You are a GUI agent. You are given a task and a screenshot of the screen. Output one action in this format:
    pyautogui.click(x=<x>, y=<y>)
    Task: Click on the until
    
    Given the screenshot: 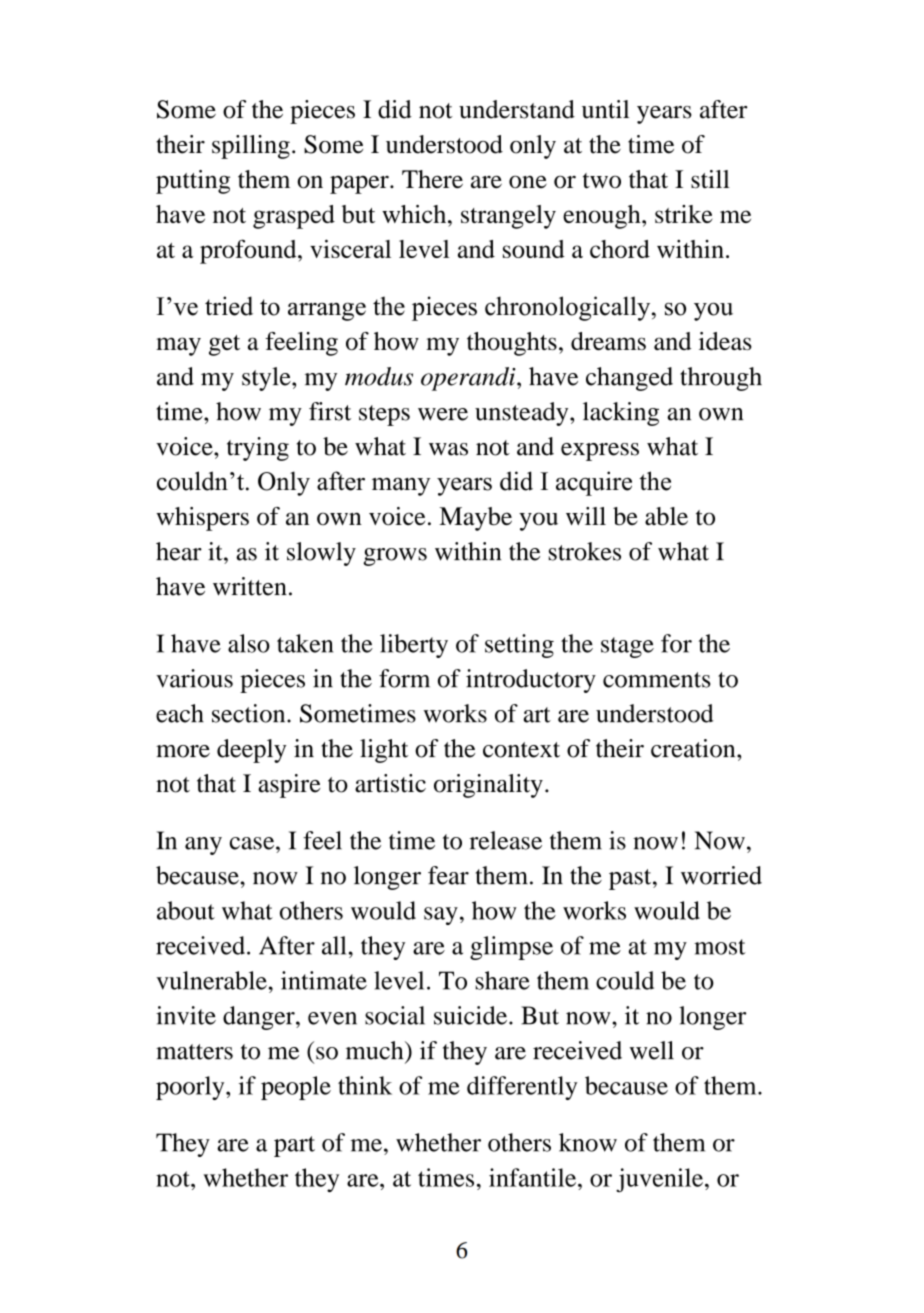 What is the action you would take?
    pyautogui.click(x=605, y=109)
